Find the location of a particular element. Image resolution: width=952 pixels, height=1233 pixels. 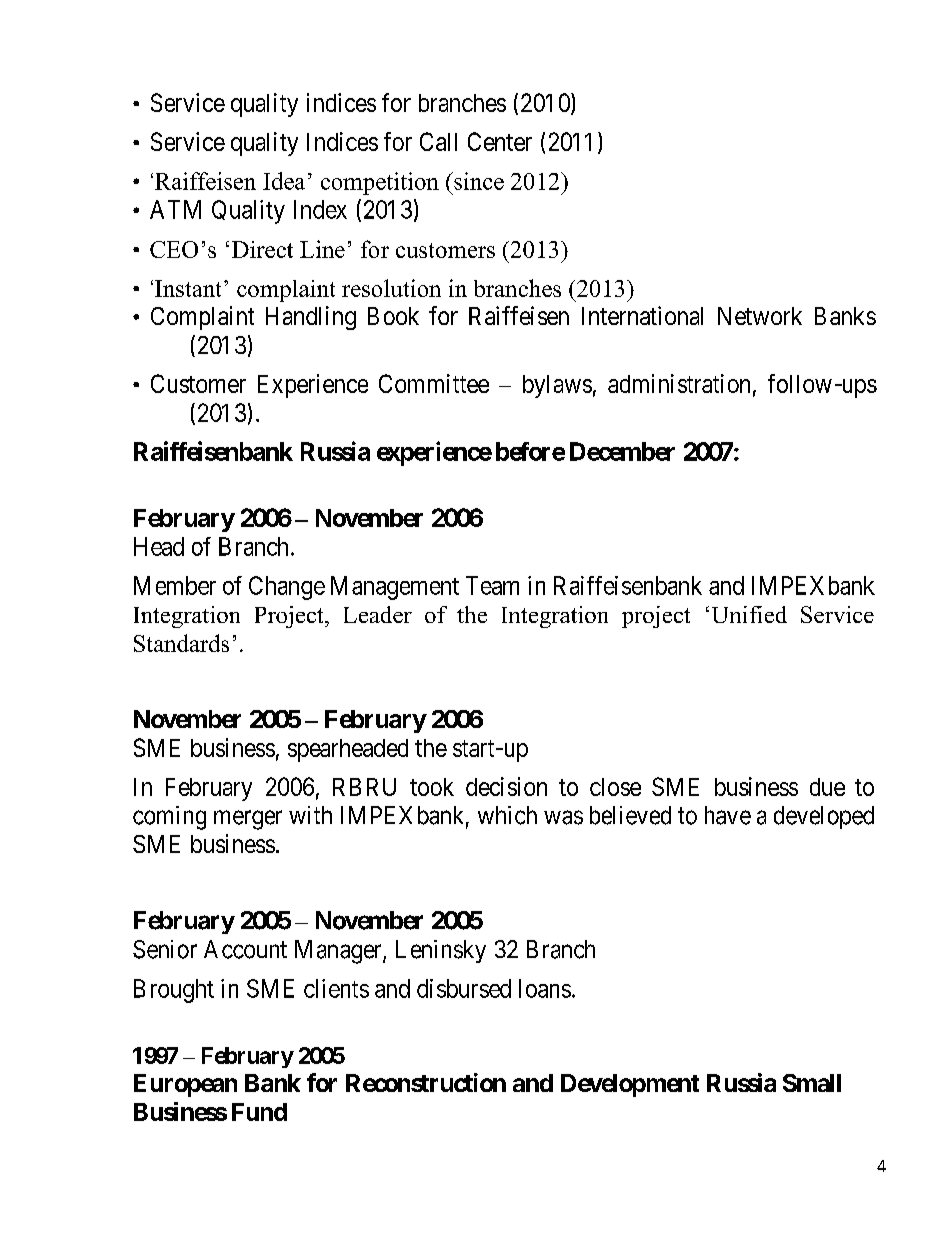

have is located at coordinates (728, 815).
